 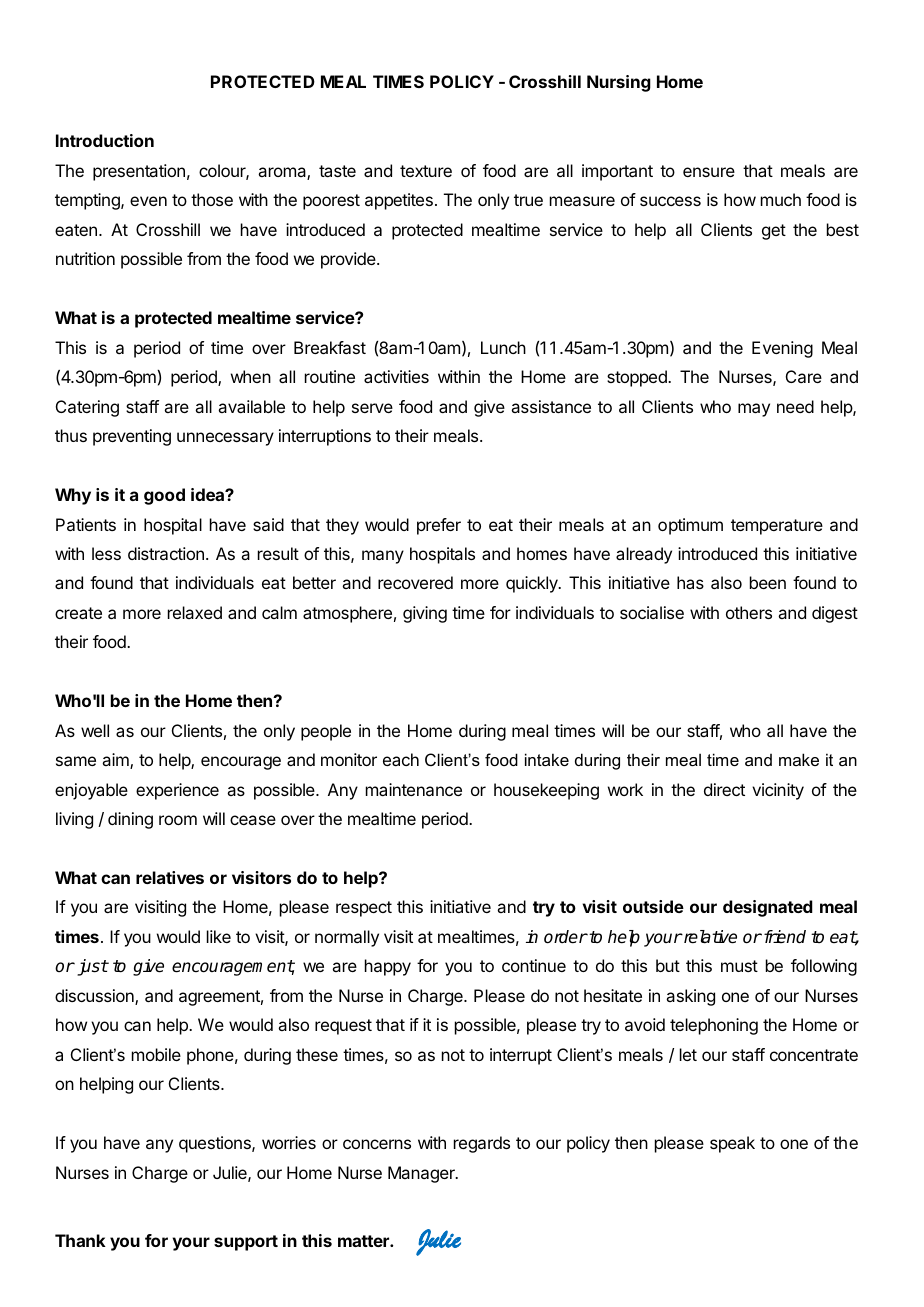 I want to click on Manager, so click(x=422, y=1174).
